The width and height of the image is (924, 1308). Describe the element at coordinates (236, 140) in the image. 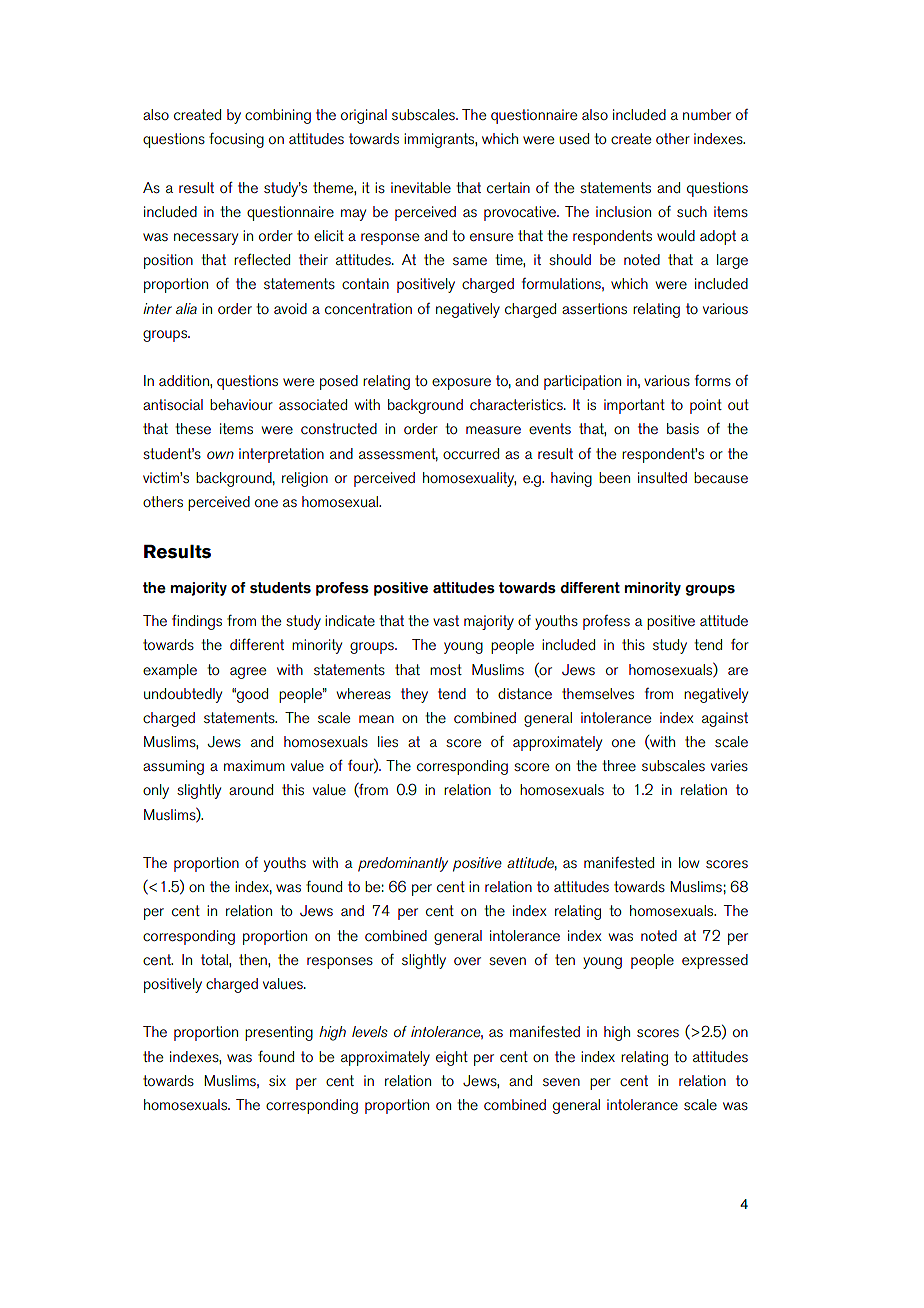

I see `focusing` at that location.
